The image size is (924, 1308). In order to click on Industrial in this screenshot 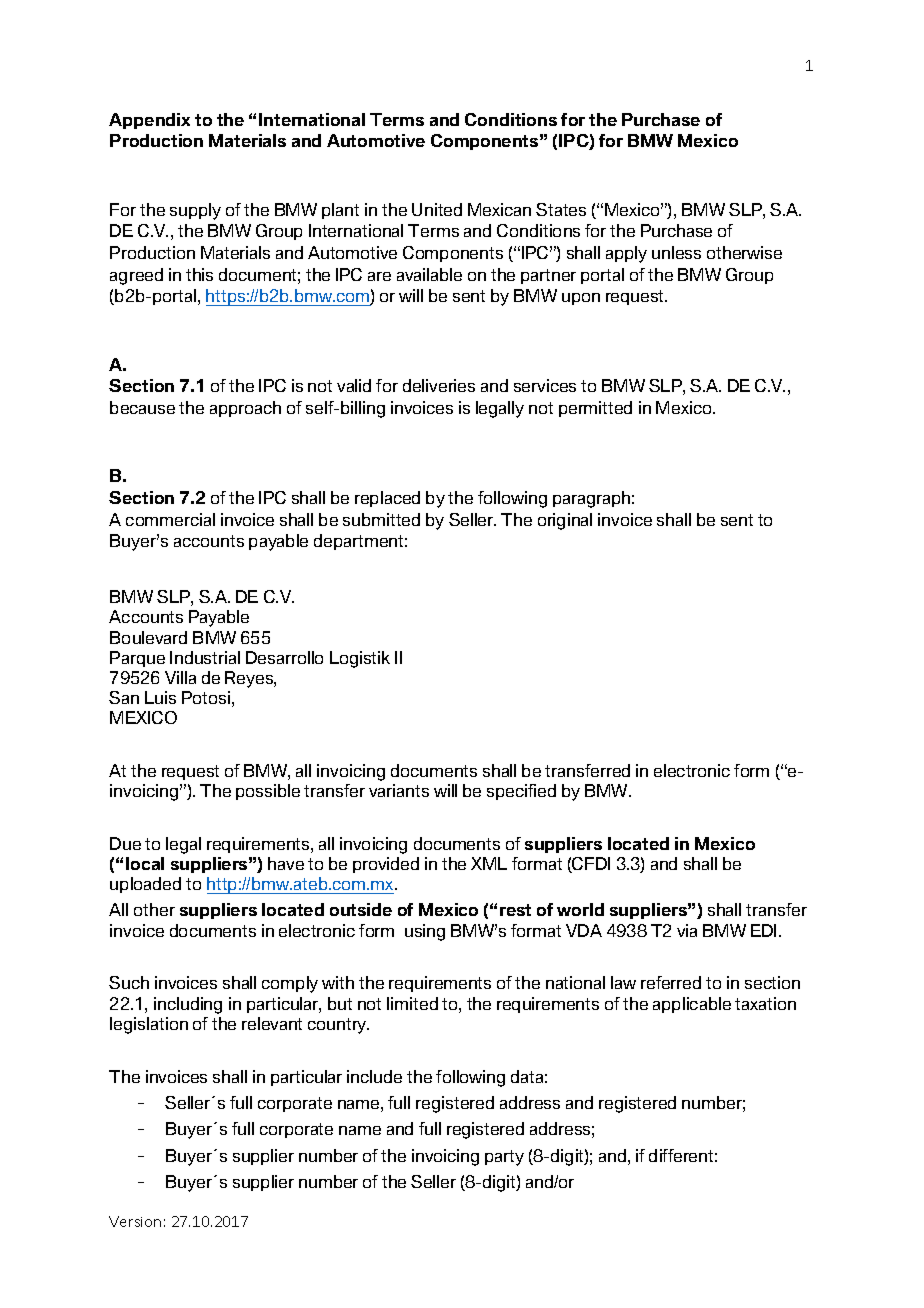, I will do `click(205, 657)`.
